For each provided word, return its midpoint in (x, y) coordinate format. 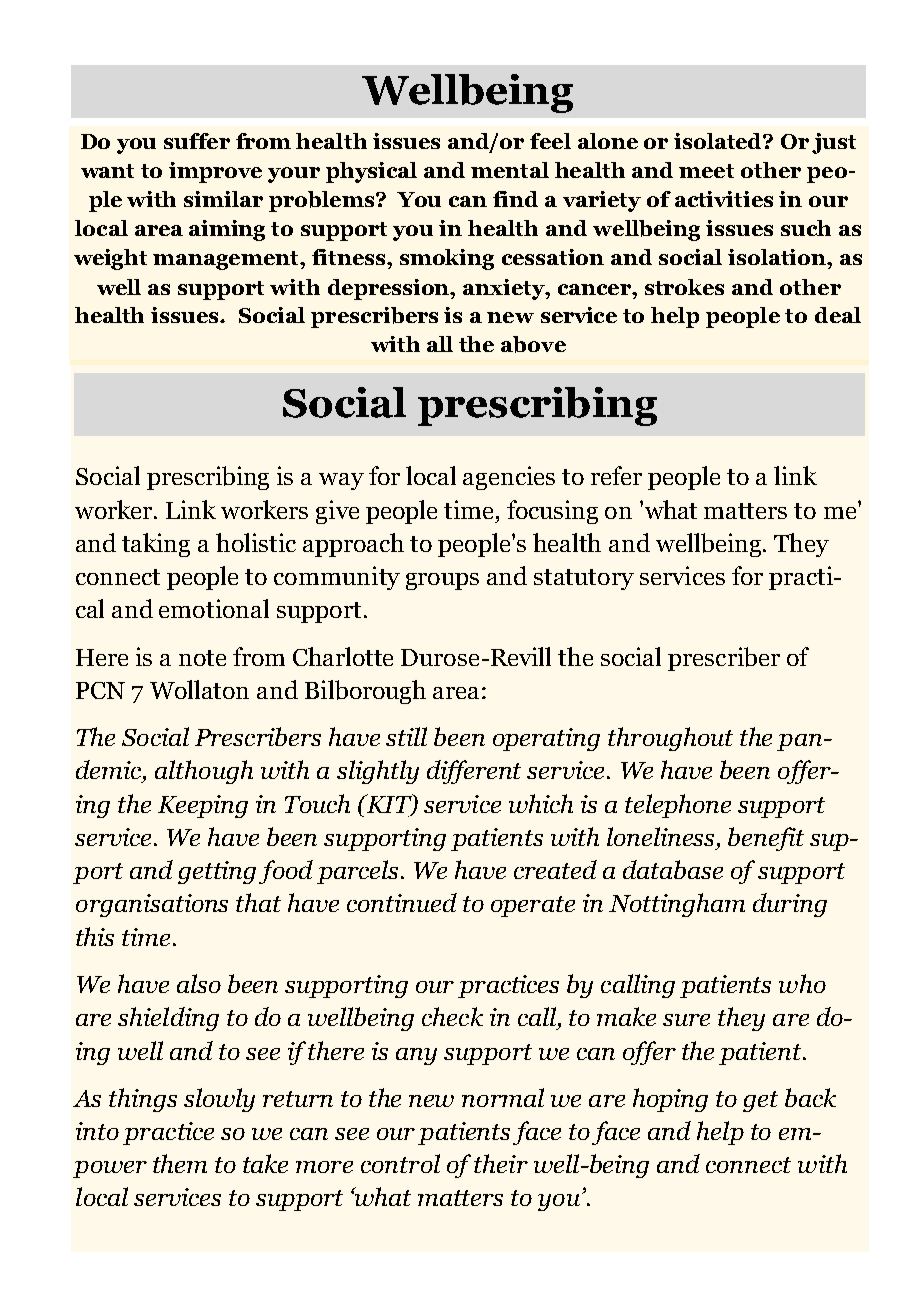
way (341, 481)
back (810, 1097)
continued (402, 902)
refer (616, 475)
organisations (152, 905)
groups (442, 581)
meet (706, 171)
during (790, 905)
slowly (219, 1100)
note (202, 658)
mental (510, 170)
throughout (670, 739)
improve (215, 172)
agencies (509, 478)
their (501, 1163)
